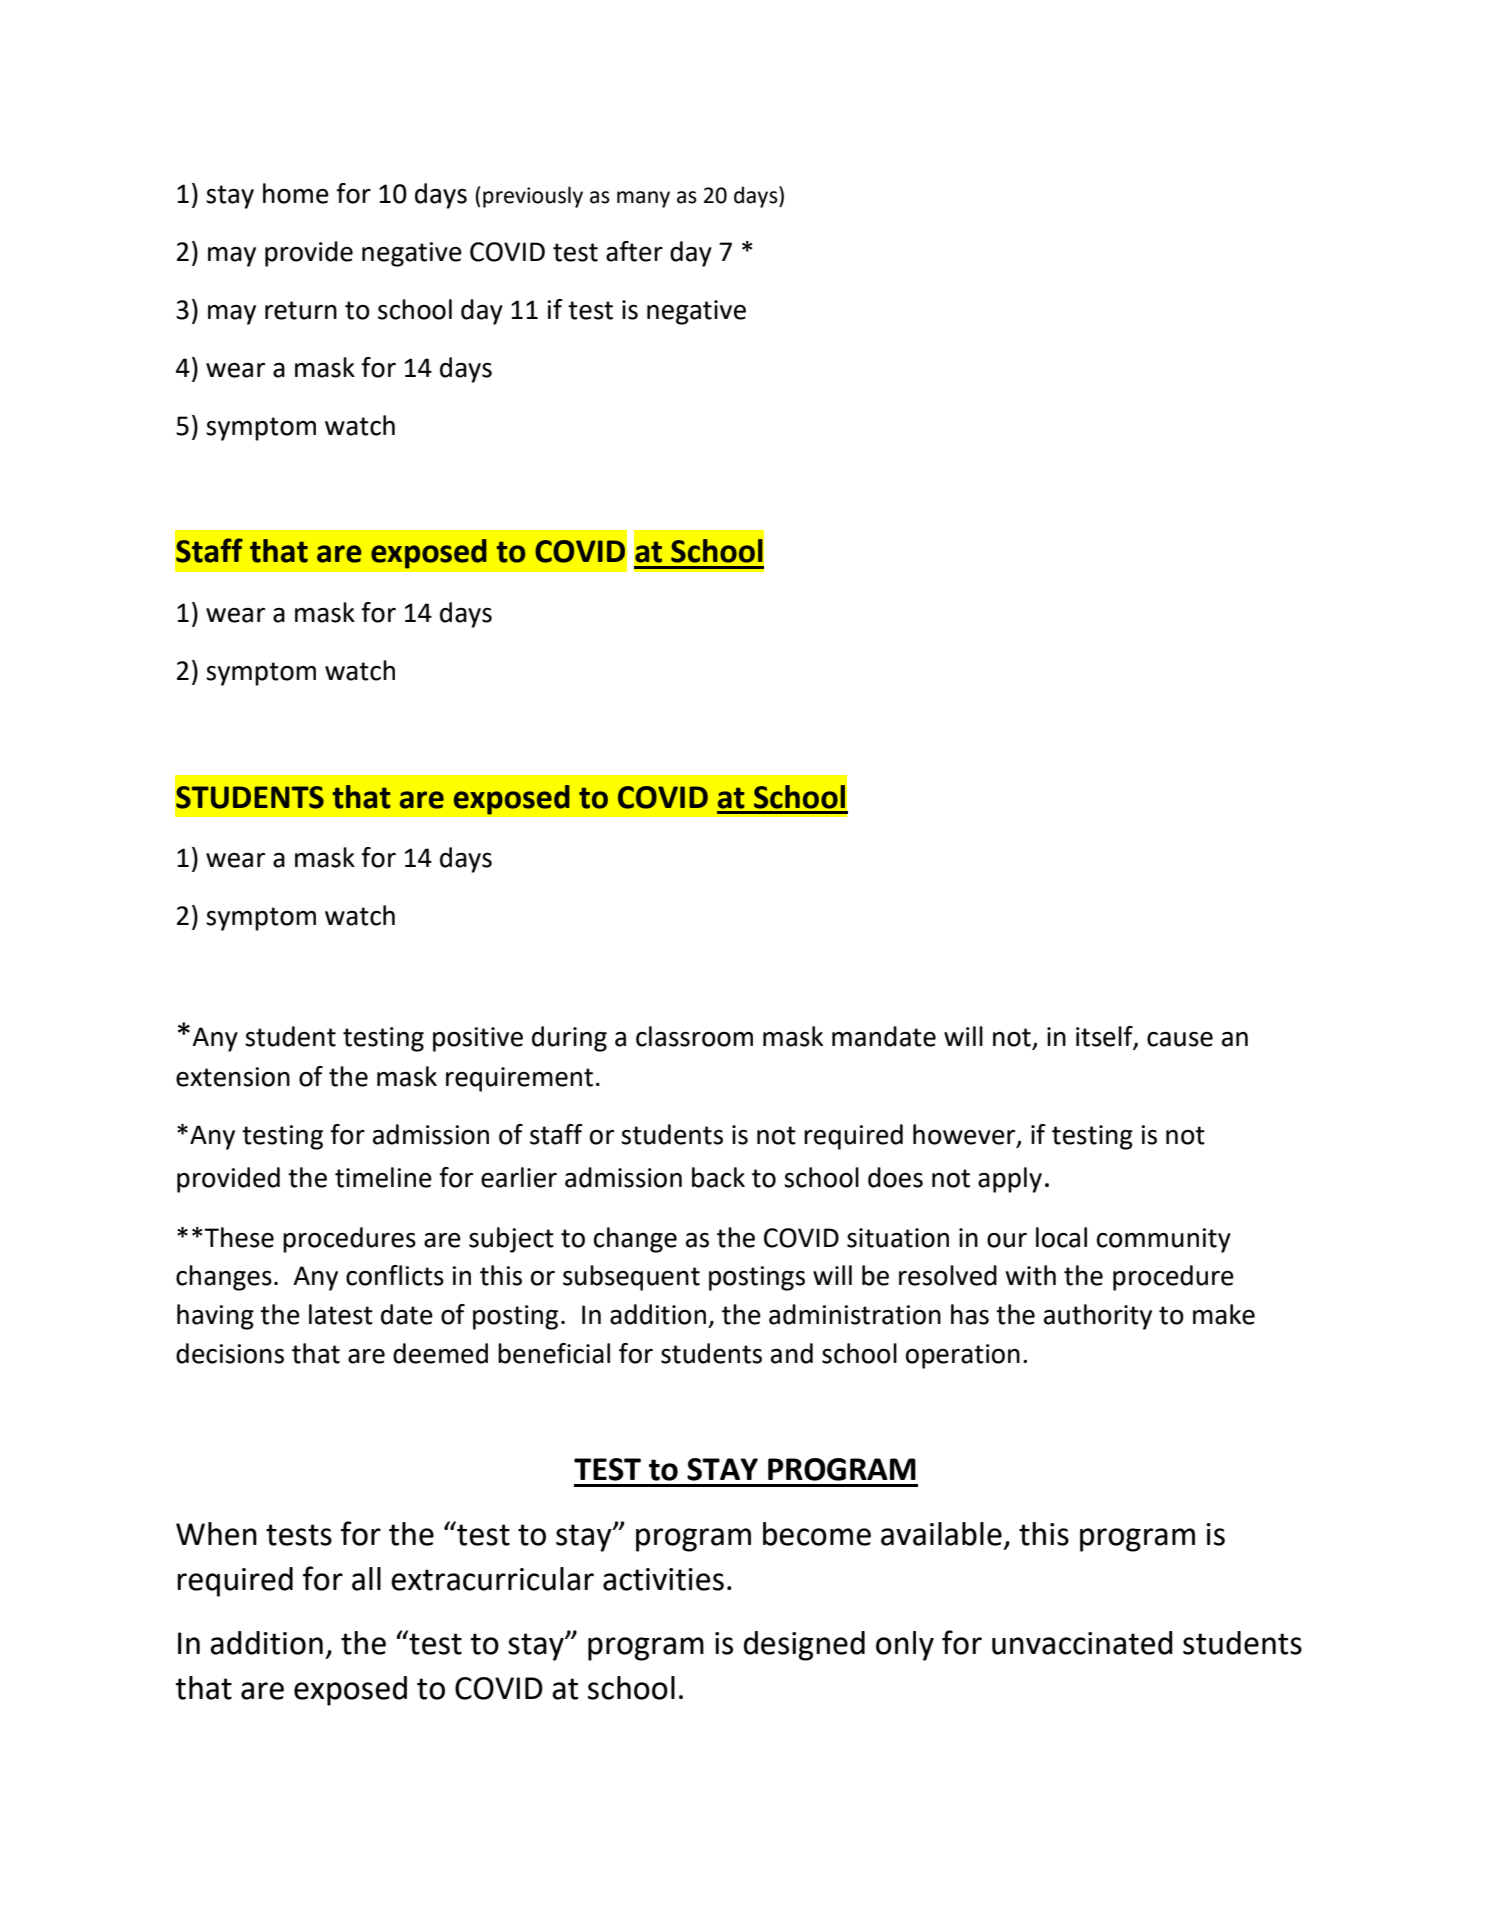  Describe the element at coordinates (296, 193) in the image. I see `home` at that location.
